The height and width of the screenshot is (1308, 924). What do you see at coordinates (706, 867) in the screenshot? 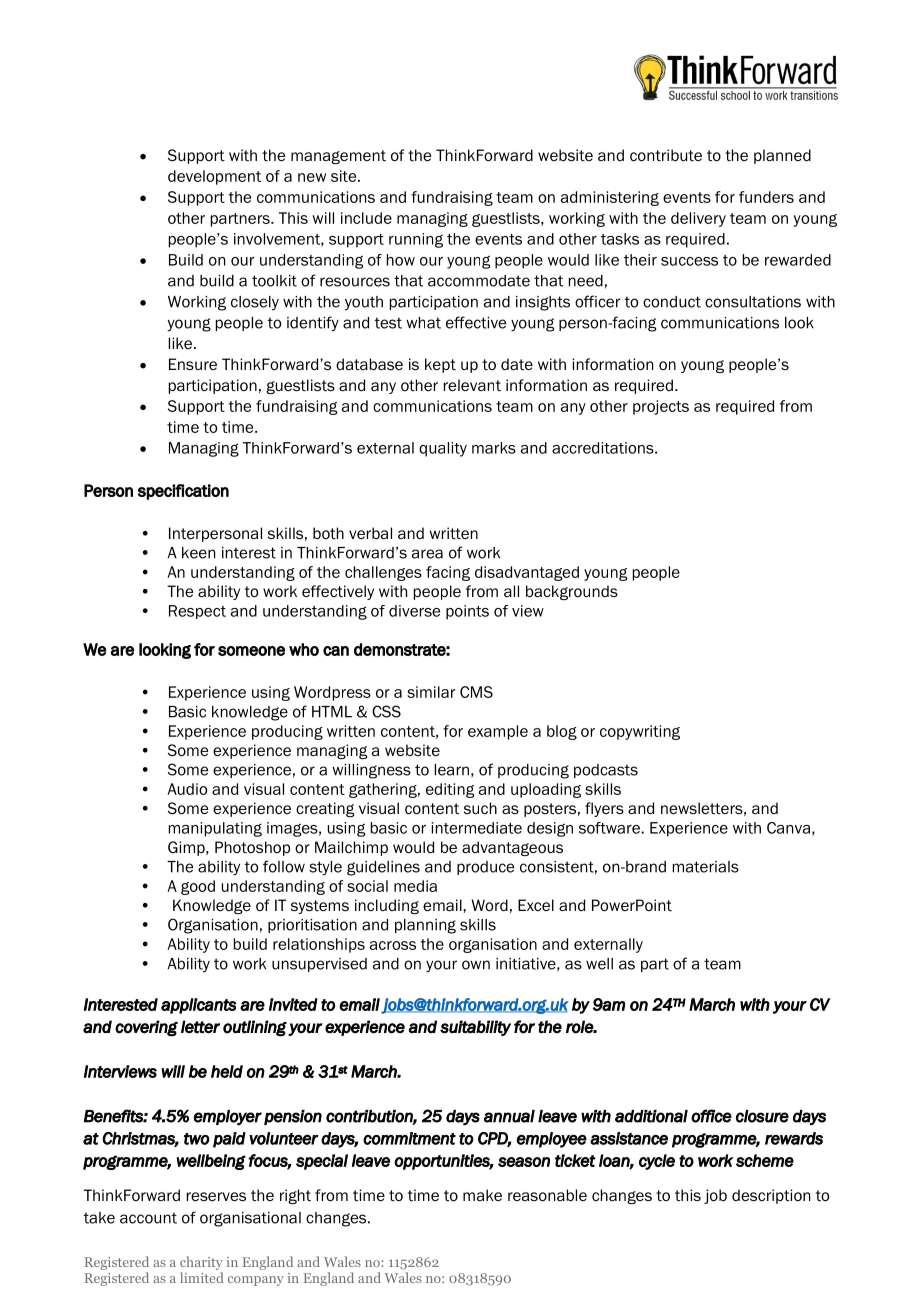
I see `materials` at bounding box center [706, 867].
